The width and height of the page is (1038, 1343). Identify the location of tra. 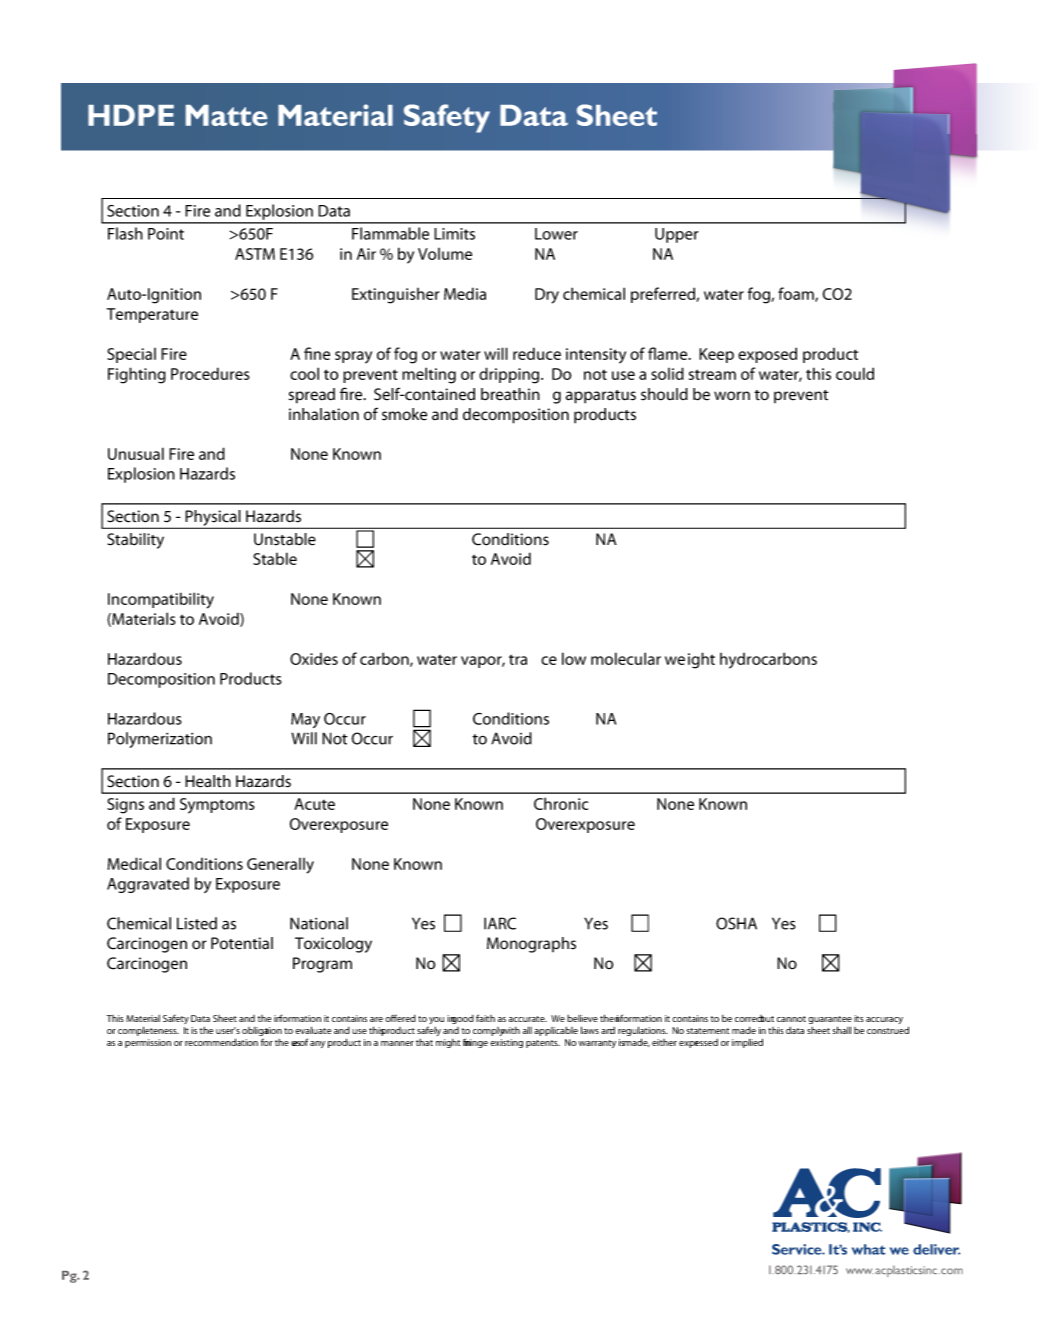
(518, 659).
